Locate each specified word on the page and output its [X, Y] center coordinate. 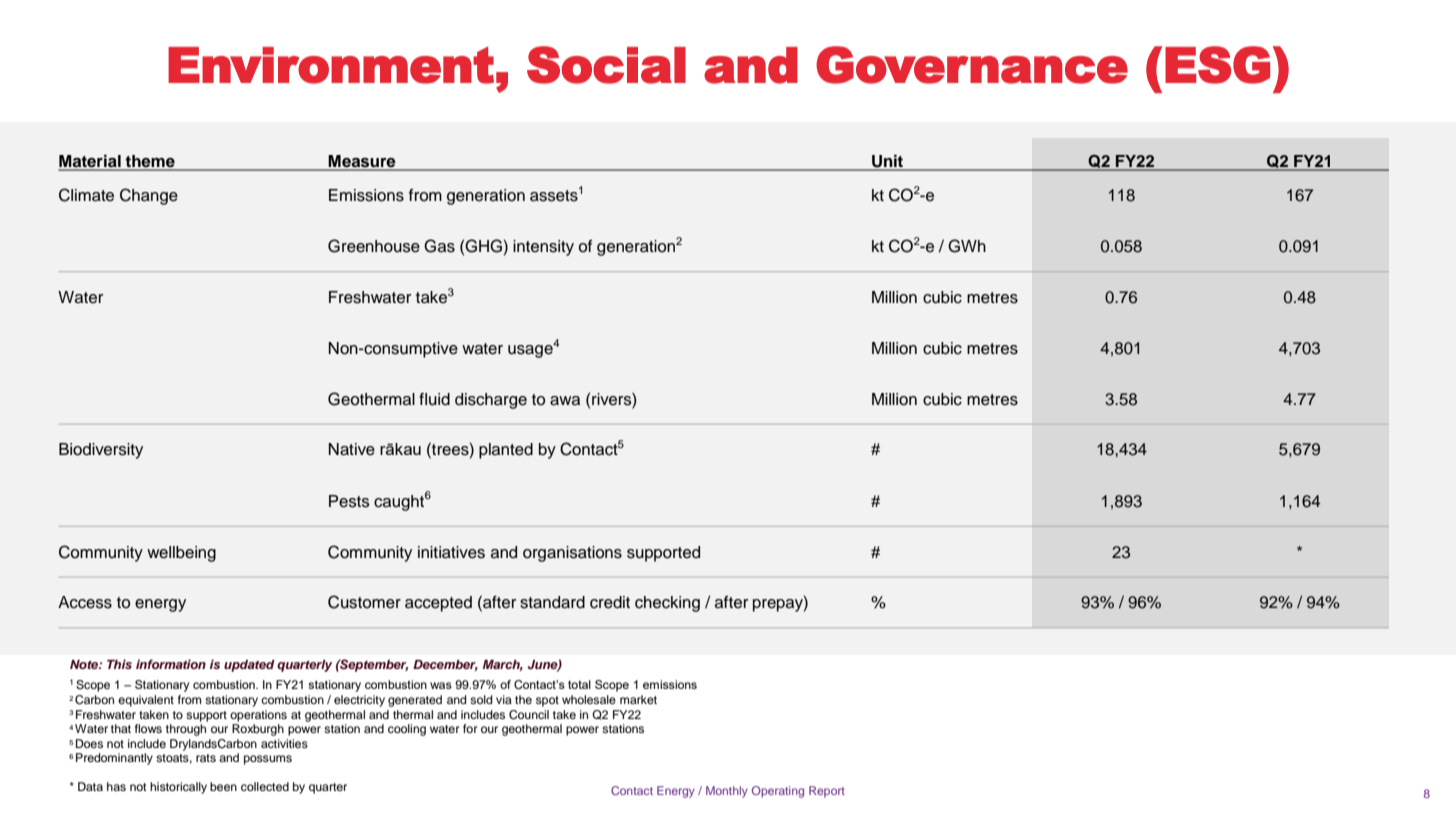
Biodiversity [101, 451]
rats [206, 758]
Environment [331, 65]
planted [506, 451]
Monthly [727, 792]
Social [606, 65]
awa [565, 401]
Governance [972, 65]
